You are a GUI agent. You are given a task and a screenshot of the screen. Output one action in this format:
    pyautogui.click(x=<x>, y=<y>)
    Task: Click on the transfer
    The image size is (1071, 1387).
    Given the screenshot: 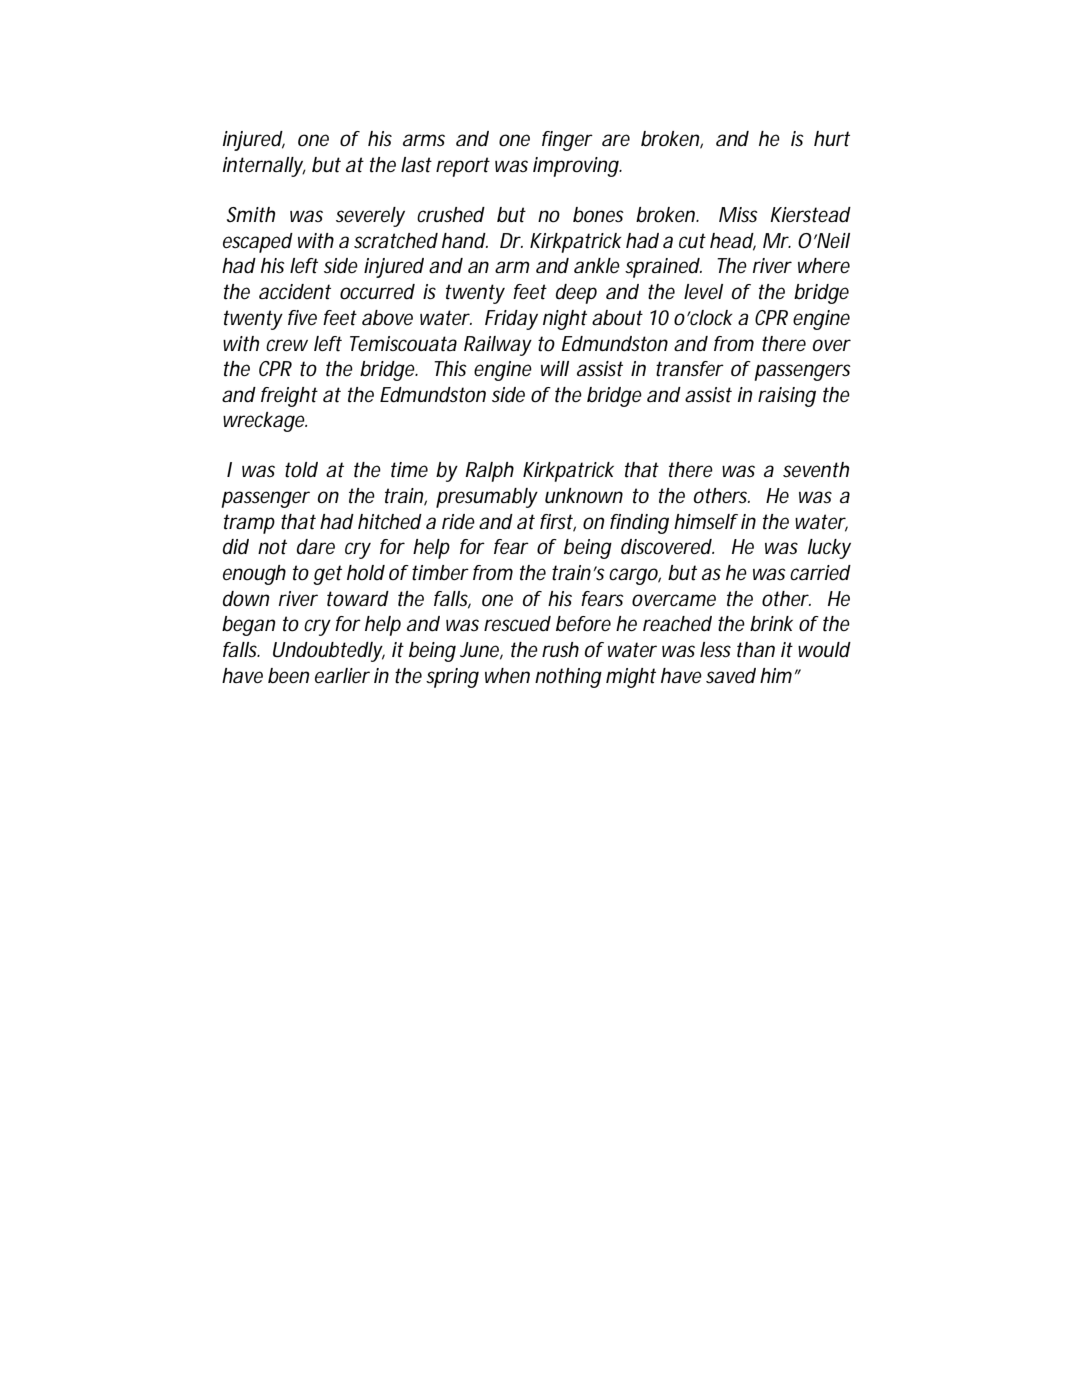 What is the action you would take?
    pyautogui.click(x=690, y=369)
